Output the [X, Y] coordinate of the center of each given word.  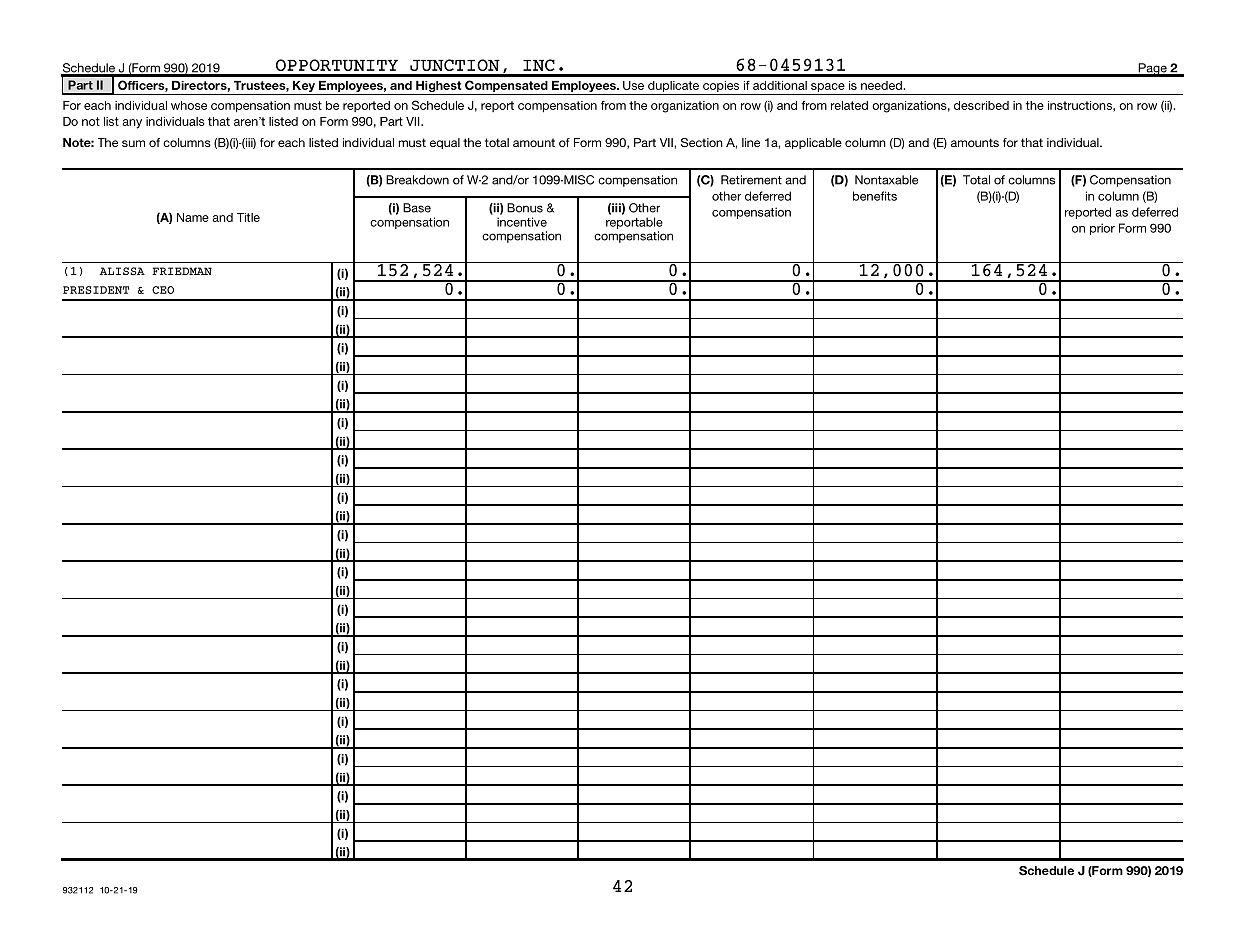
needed [881, 85]
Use [633, 85]
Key [303, 88]
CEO [163, 290]
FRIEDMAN [182, 271]
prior [1102, 229]
